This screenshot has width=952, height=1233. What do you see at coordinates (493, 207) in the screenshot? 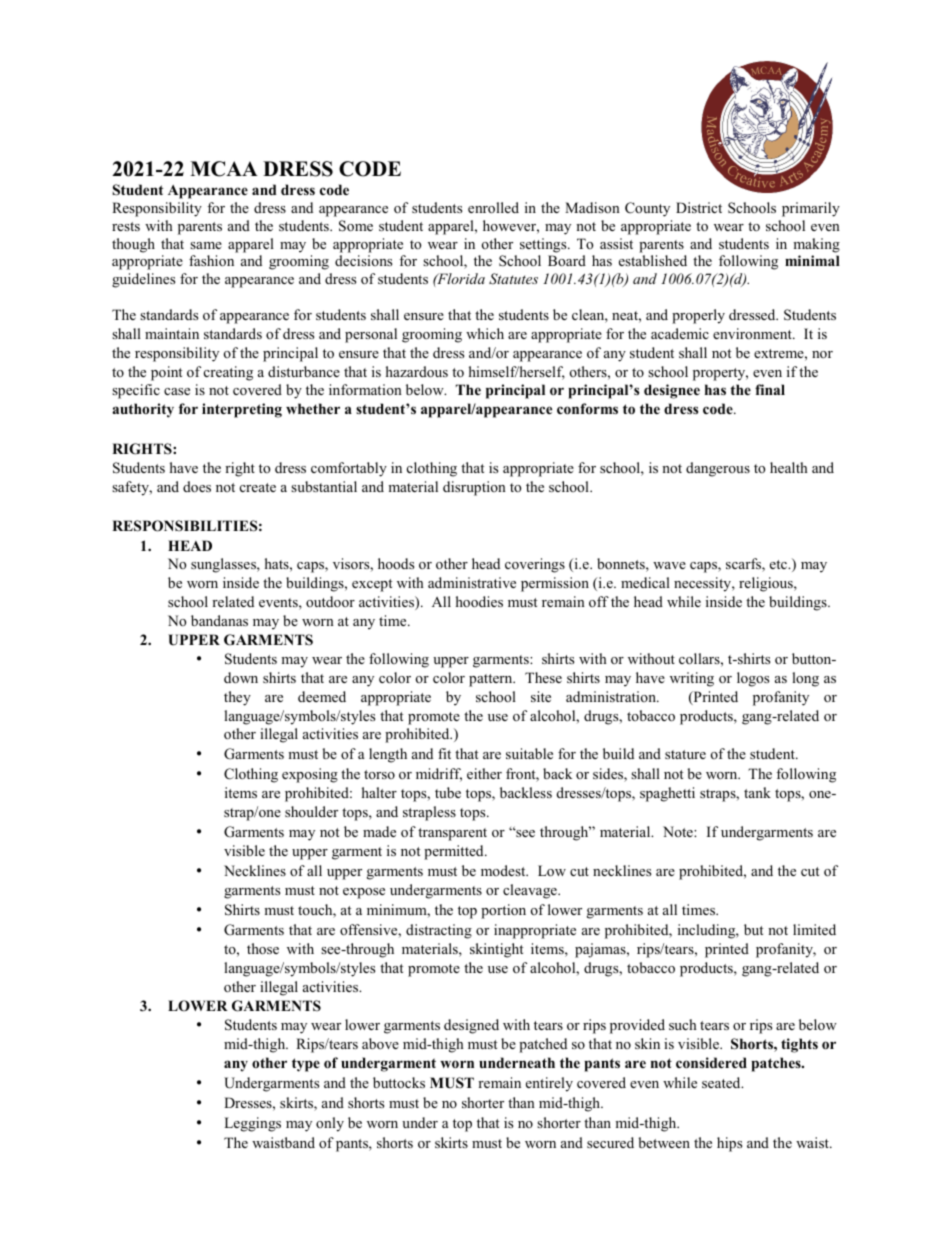
I see `enrolled` at bounding box center [493, 207].
